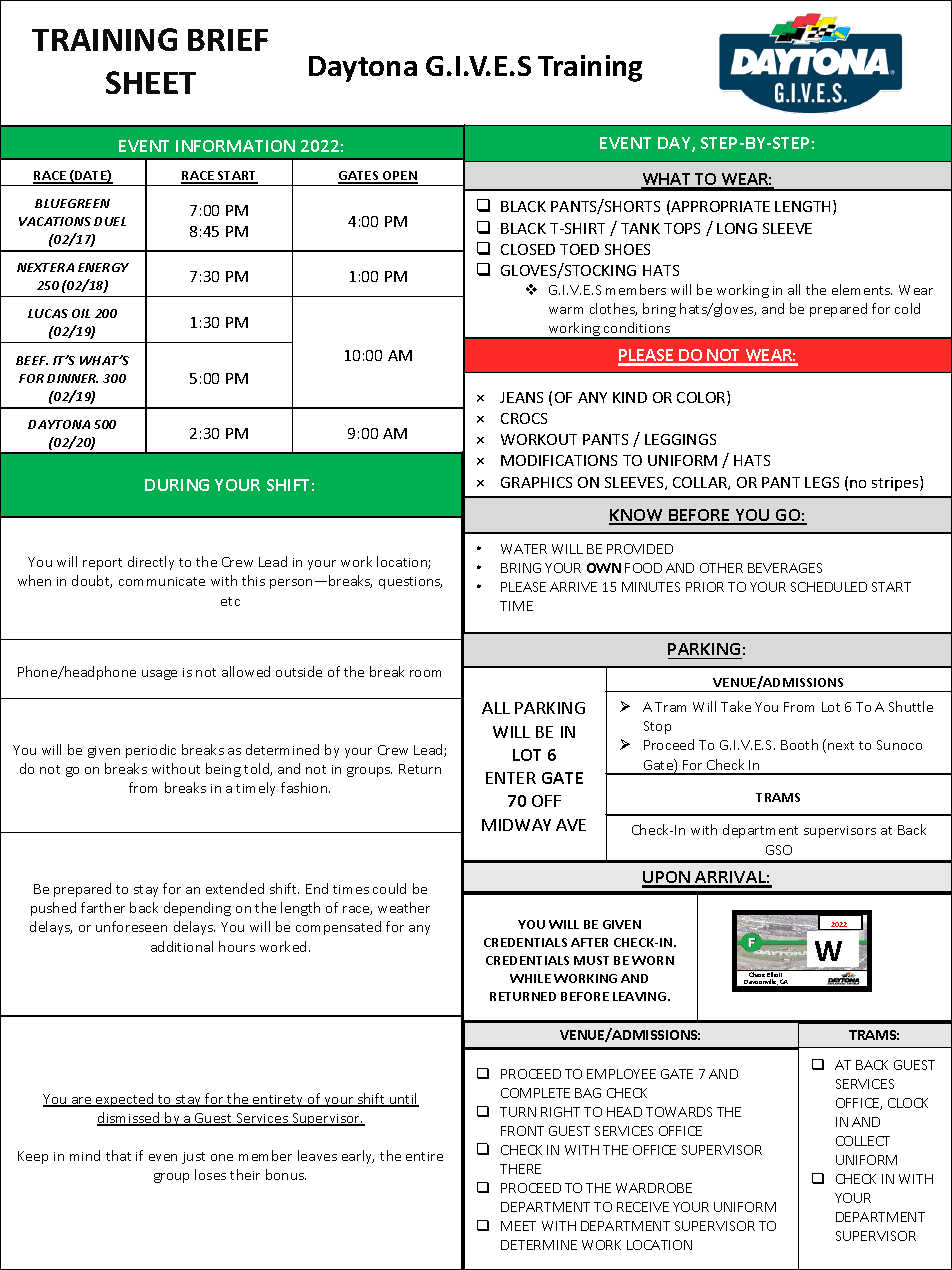 This screenshot has width=952, height=1270. I want to click on DINNER, so click(72, 378).
